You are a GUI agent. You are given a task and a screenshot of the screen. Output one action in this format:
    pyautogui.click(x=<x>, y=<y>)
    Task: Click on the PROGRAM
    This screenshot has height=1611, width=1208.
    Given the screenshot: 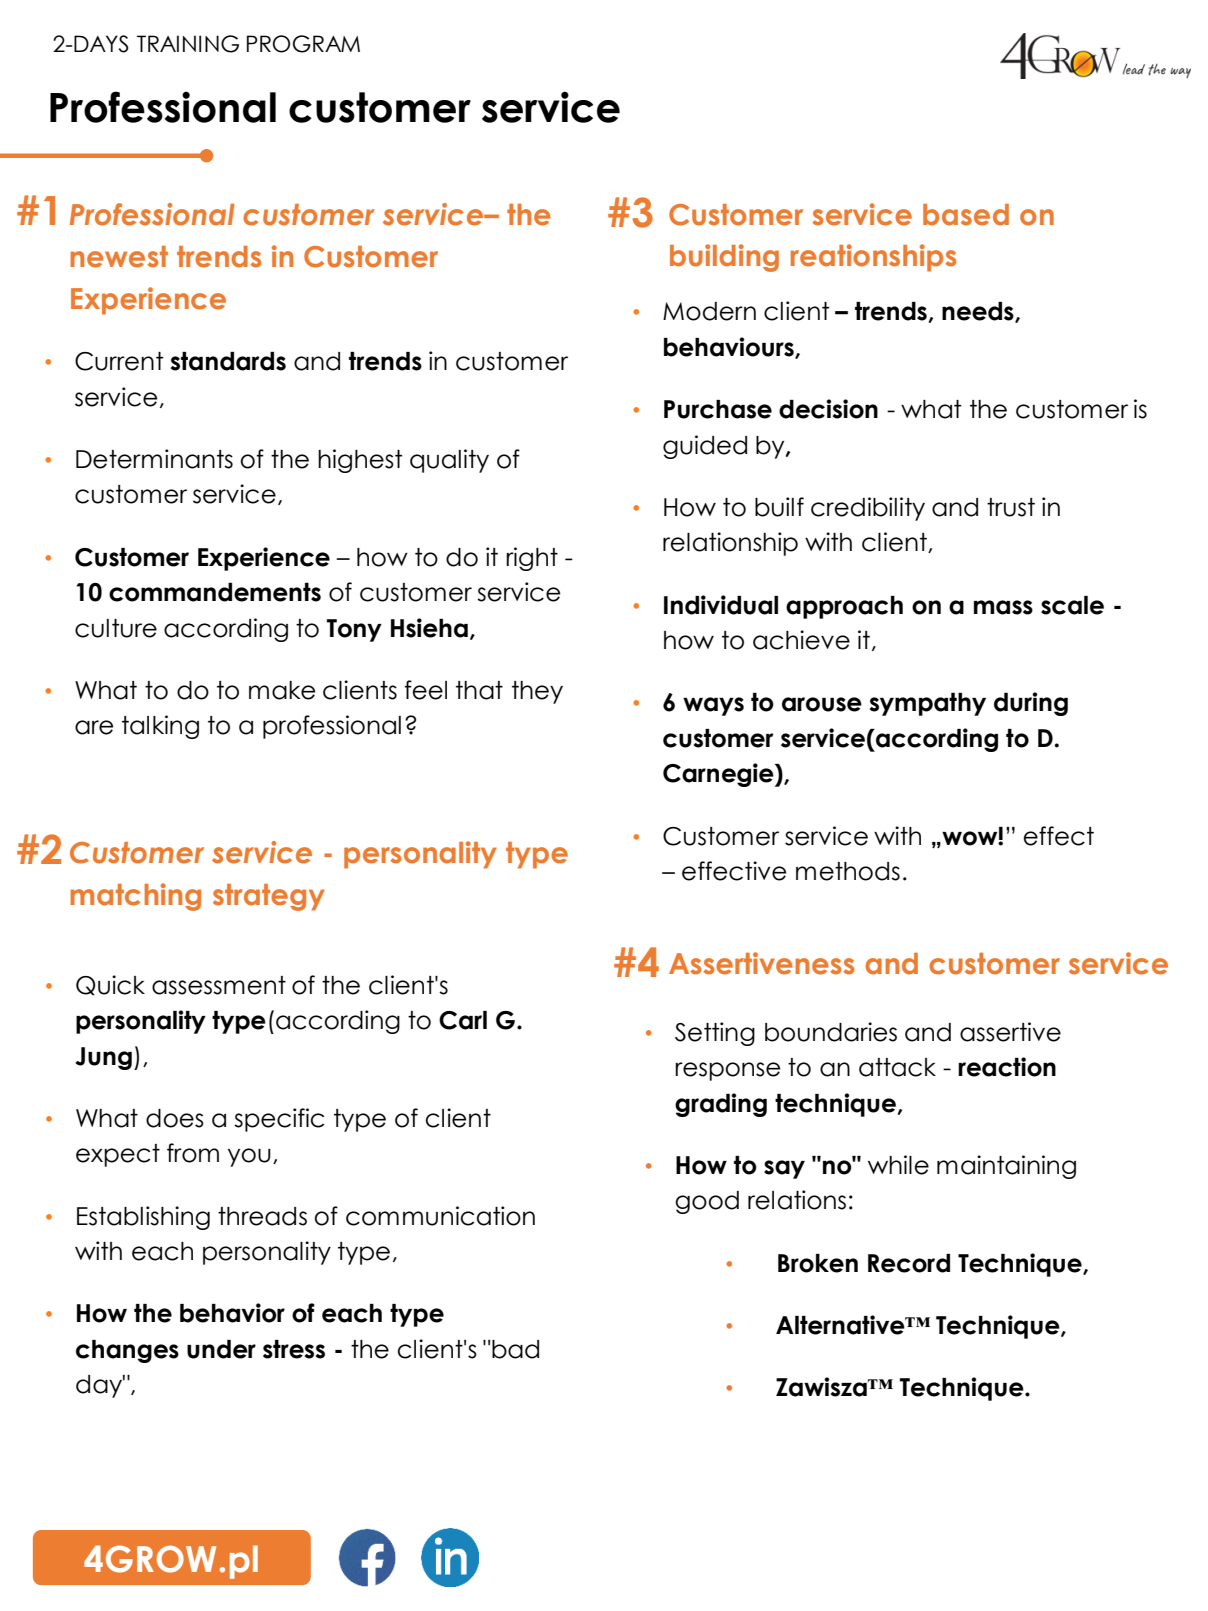 What is the action you would take?
    pyautogui.click(x=303, y=44)
